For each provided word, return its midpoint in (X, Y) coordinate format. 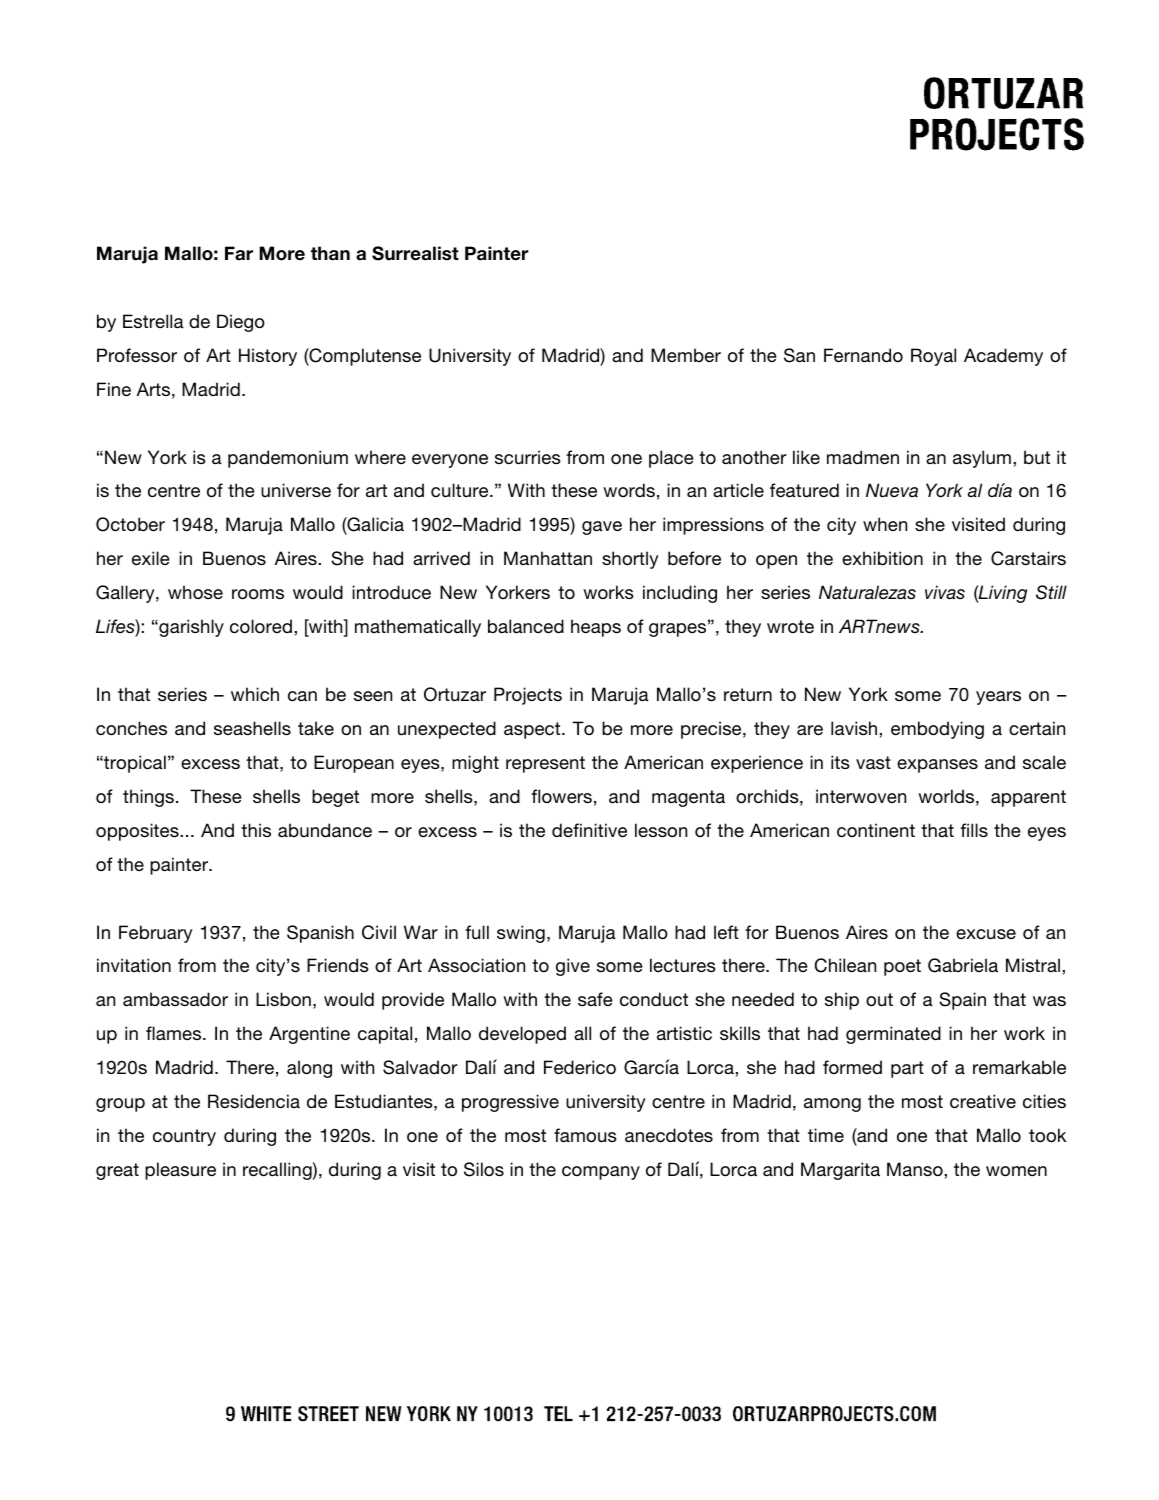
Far (239, 253)
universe (296, 490)
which (255, 694)
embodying (937, 730)
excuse (986, 934)
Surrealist (415, 253)
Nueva (892, 490)
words (629, 490)
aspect (533, 730)
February (156, 934)
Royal (933, 357)
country (184, 1137)
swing (521, 934)
